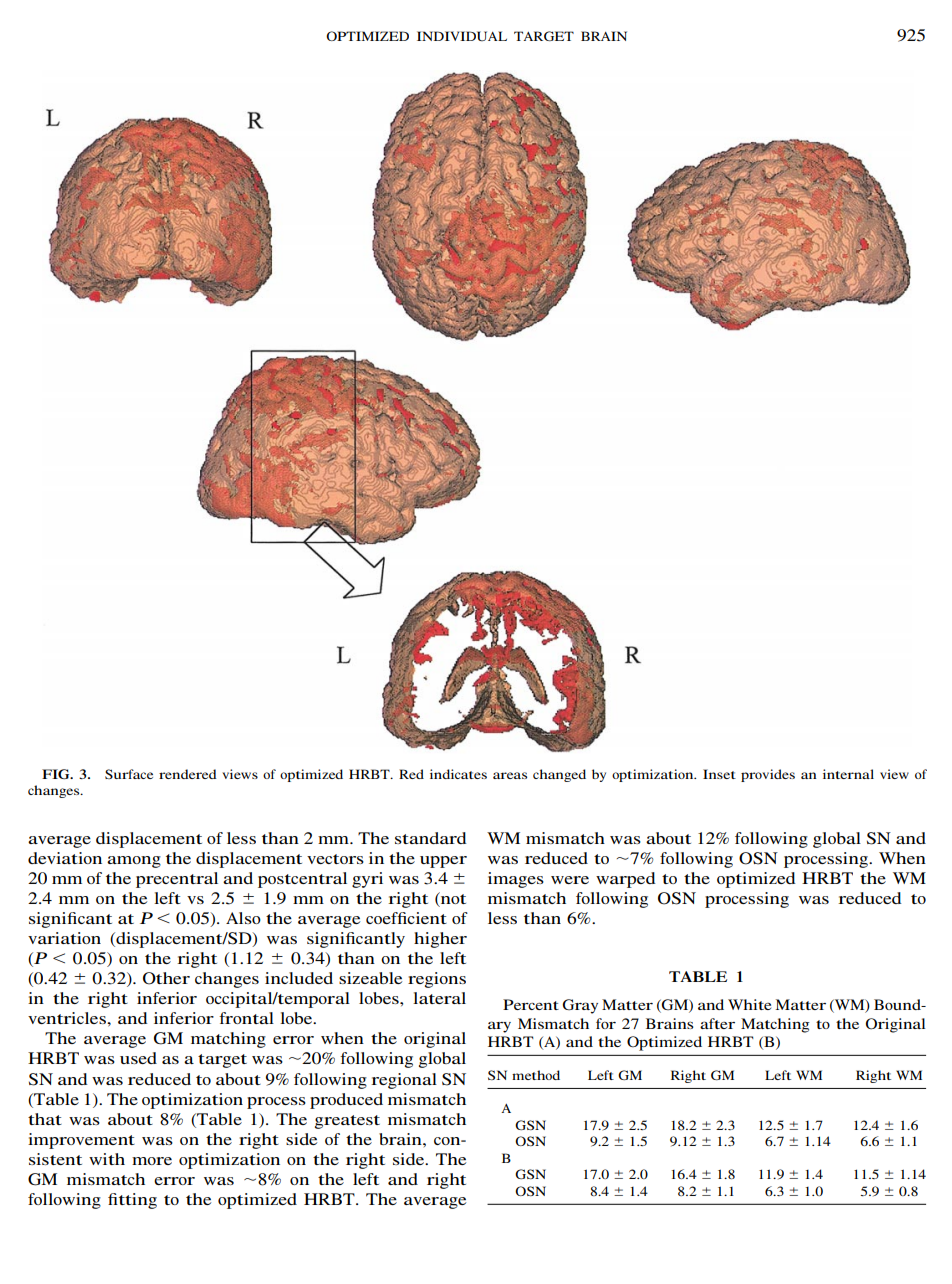 Image resolution: width=952 pixels, height=1284 pixels. I want to click on Inset, so click(719, 774).
